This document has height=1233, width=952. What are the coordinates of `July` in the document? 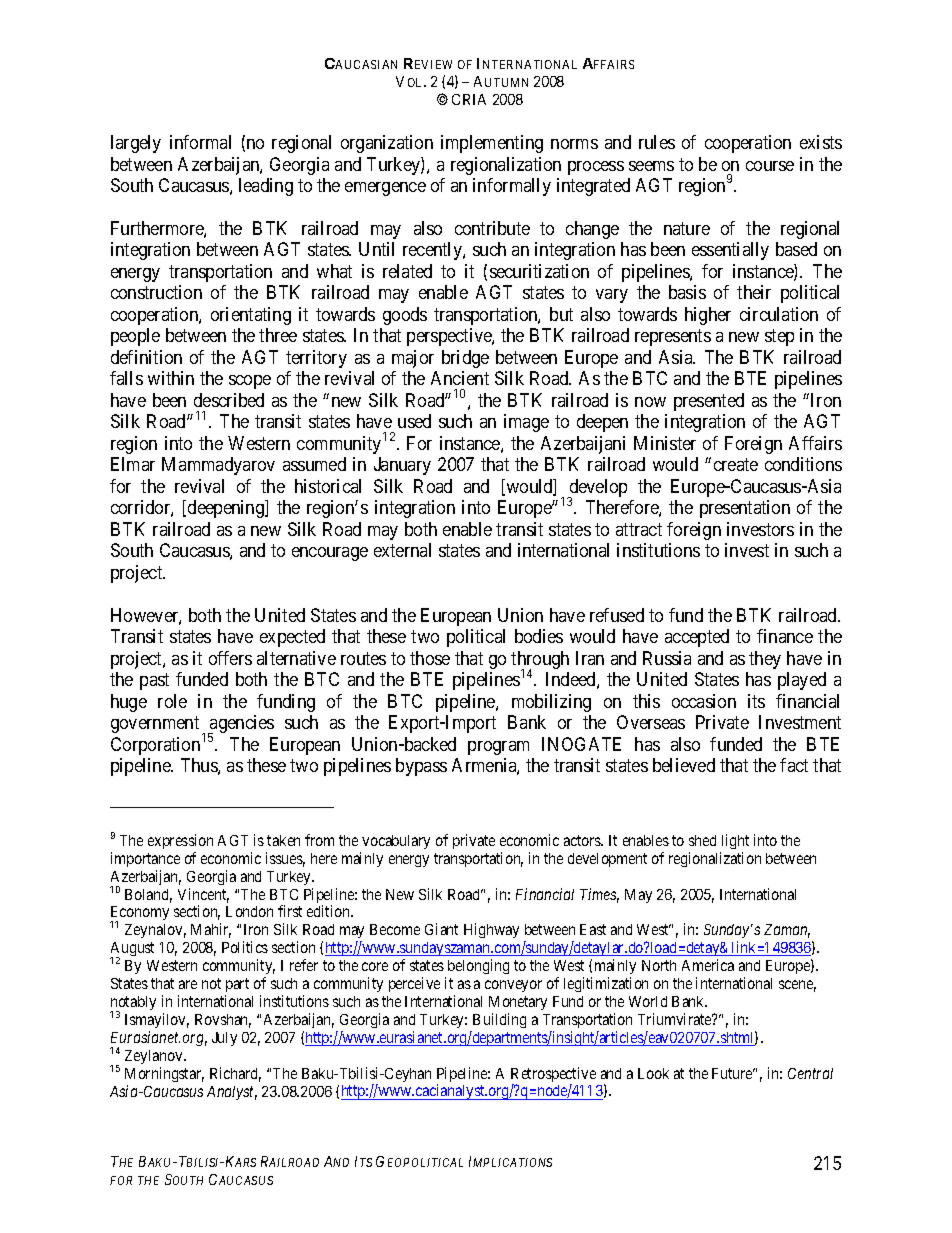 It's located at (224, 1039).
